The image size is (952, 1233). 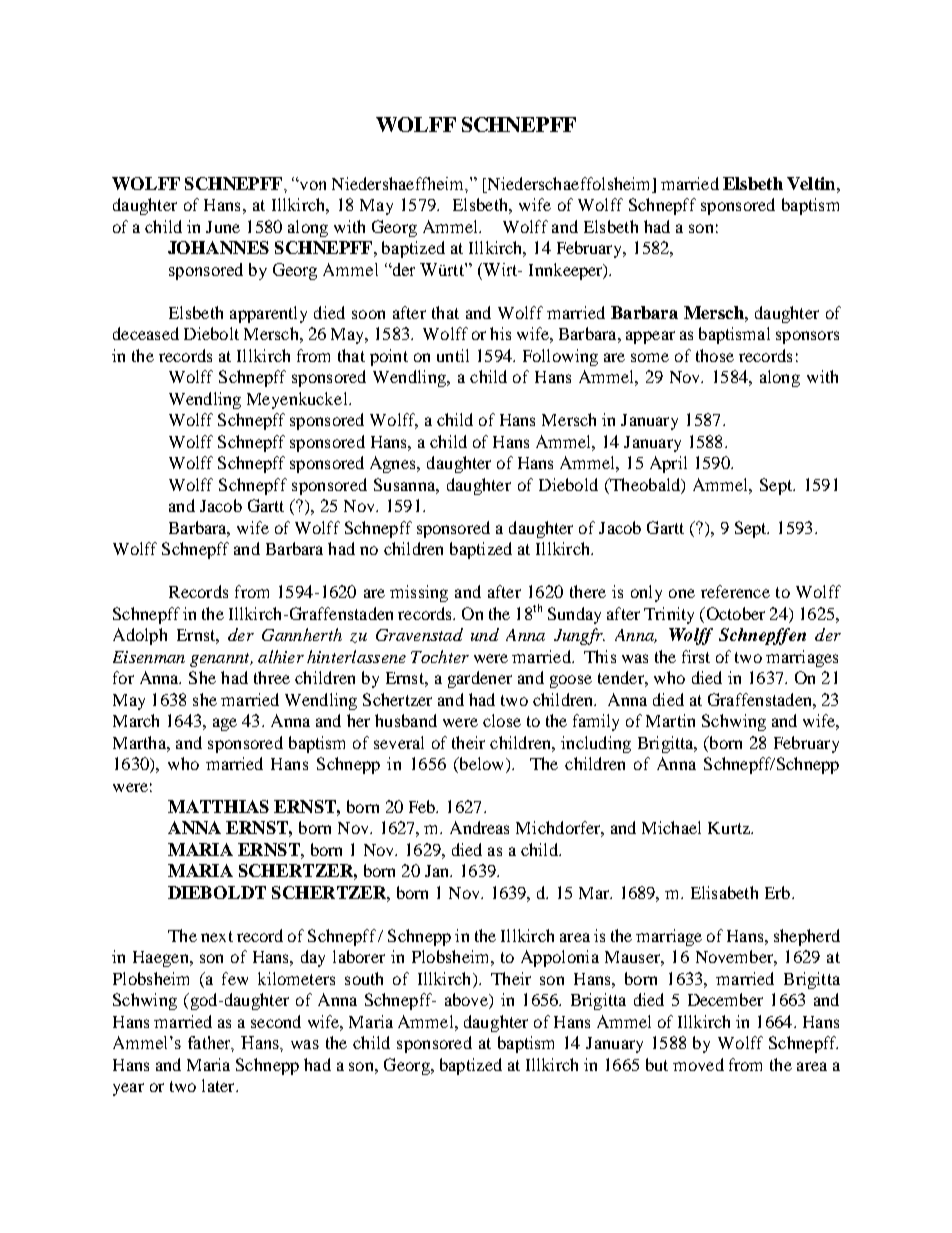 What do you see at coordinates (223, 227) in the image?
I see `June` at bounding box center [223, 227].
